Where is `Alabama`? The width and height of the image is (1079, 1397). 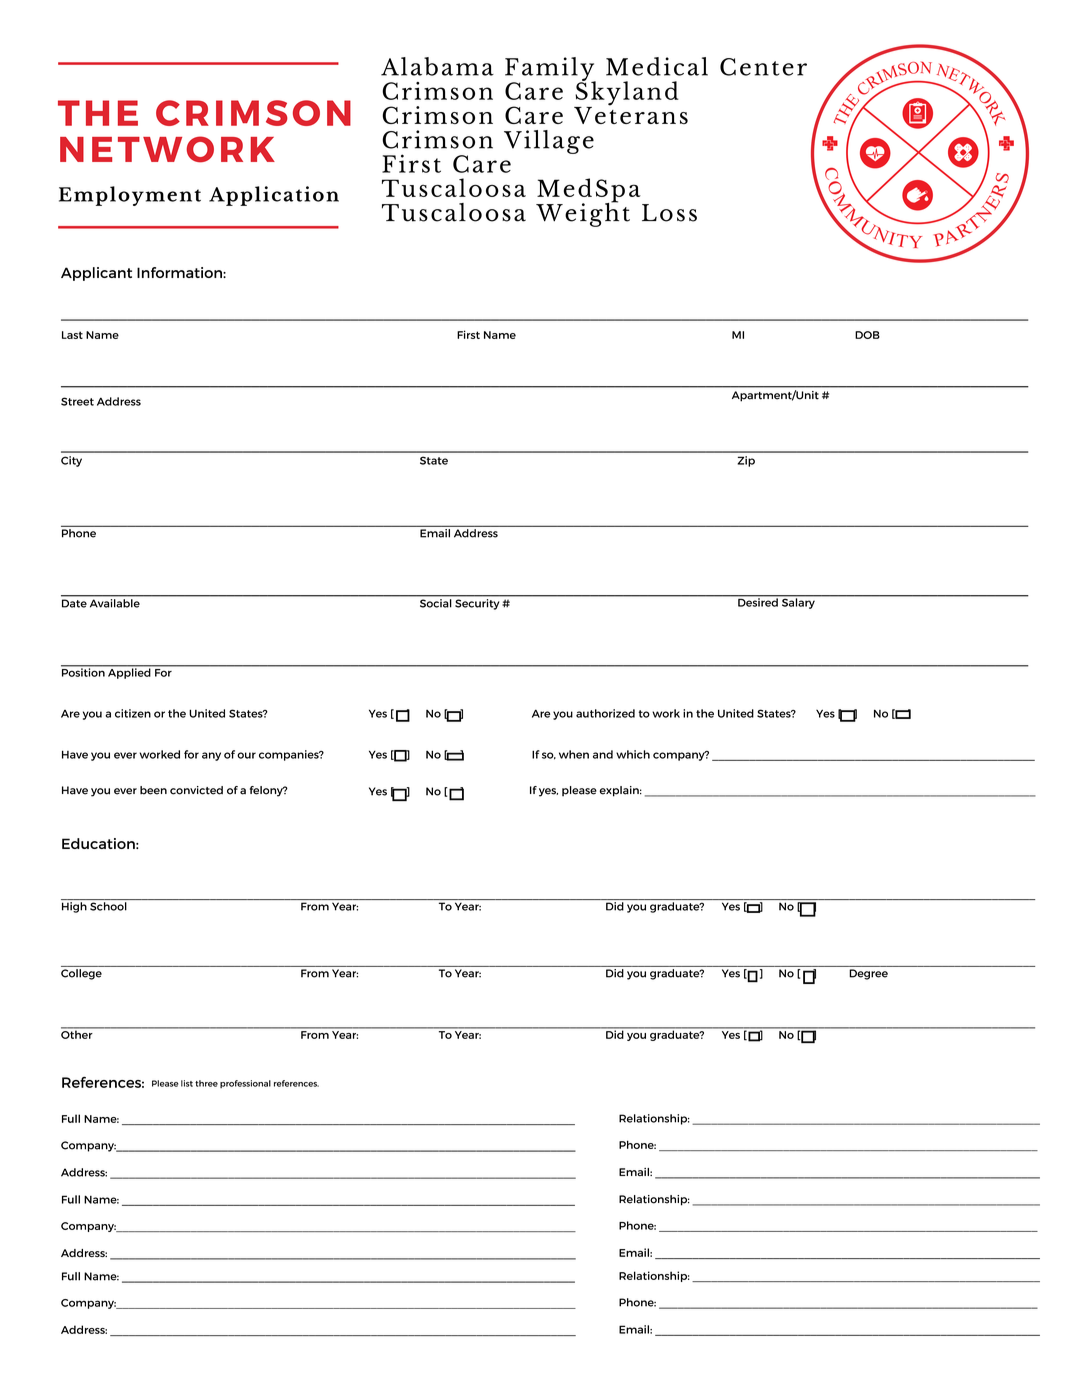 Alabama is located at coordinates (437, 66).
